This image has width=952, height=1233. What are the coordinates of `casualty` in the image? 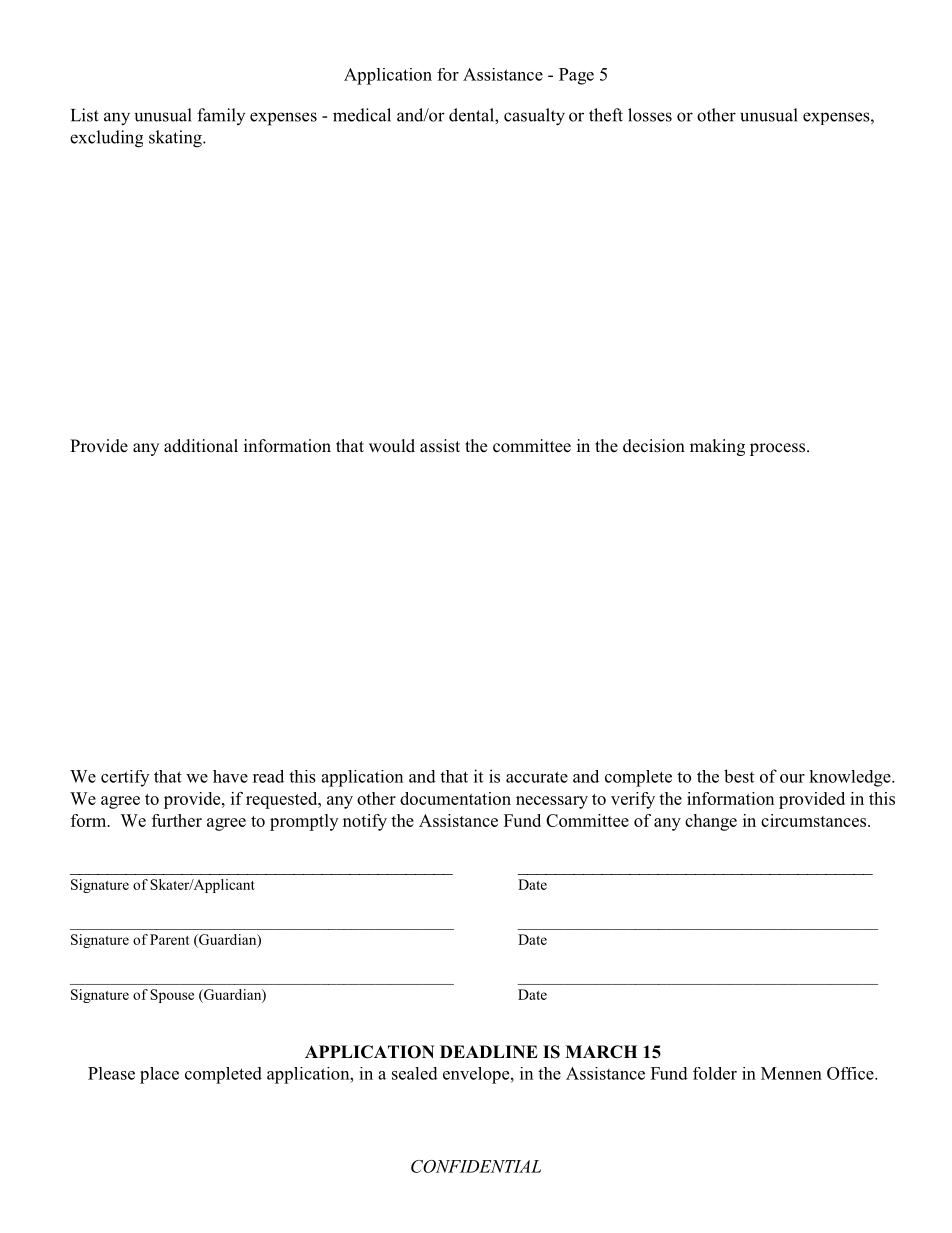 It's located at (534, 117).
